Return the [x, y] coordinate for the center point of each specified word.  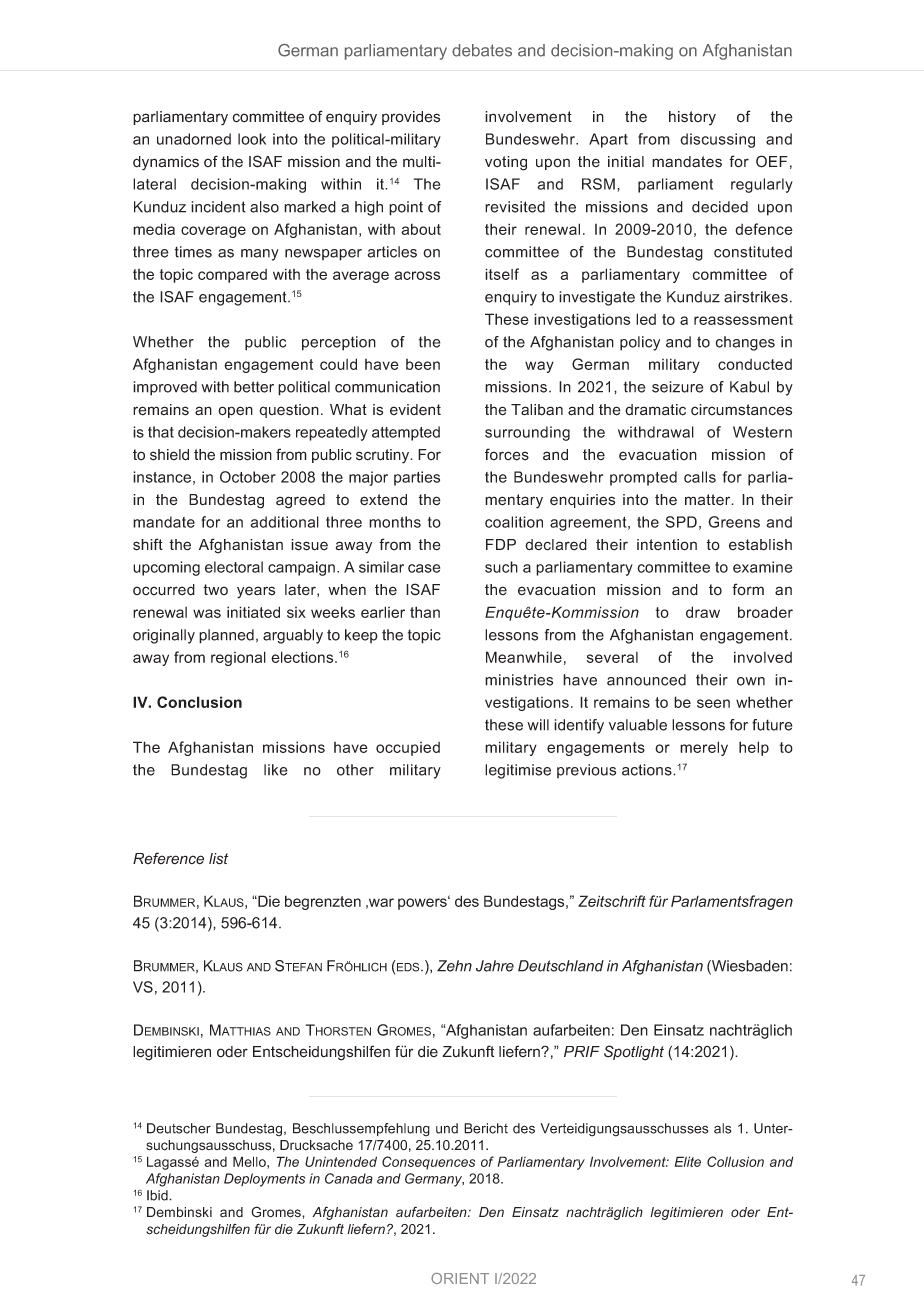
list [218, 859]
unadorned [194, 139]
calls [700, 477]
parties [417, 478]
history [692, 118]
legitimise [518, 771]
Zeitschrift [612, 901]
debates [482, 50]
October [248, 477]
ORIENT [460, 1278]
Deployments [264, 1180]
